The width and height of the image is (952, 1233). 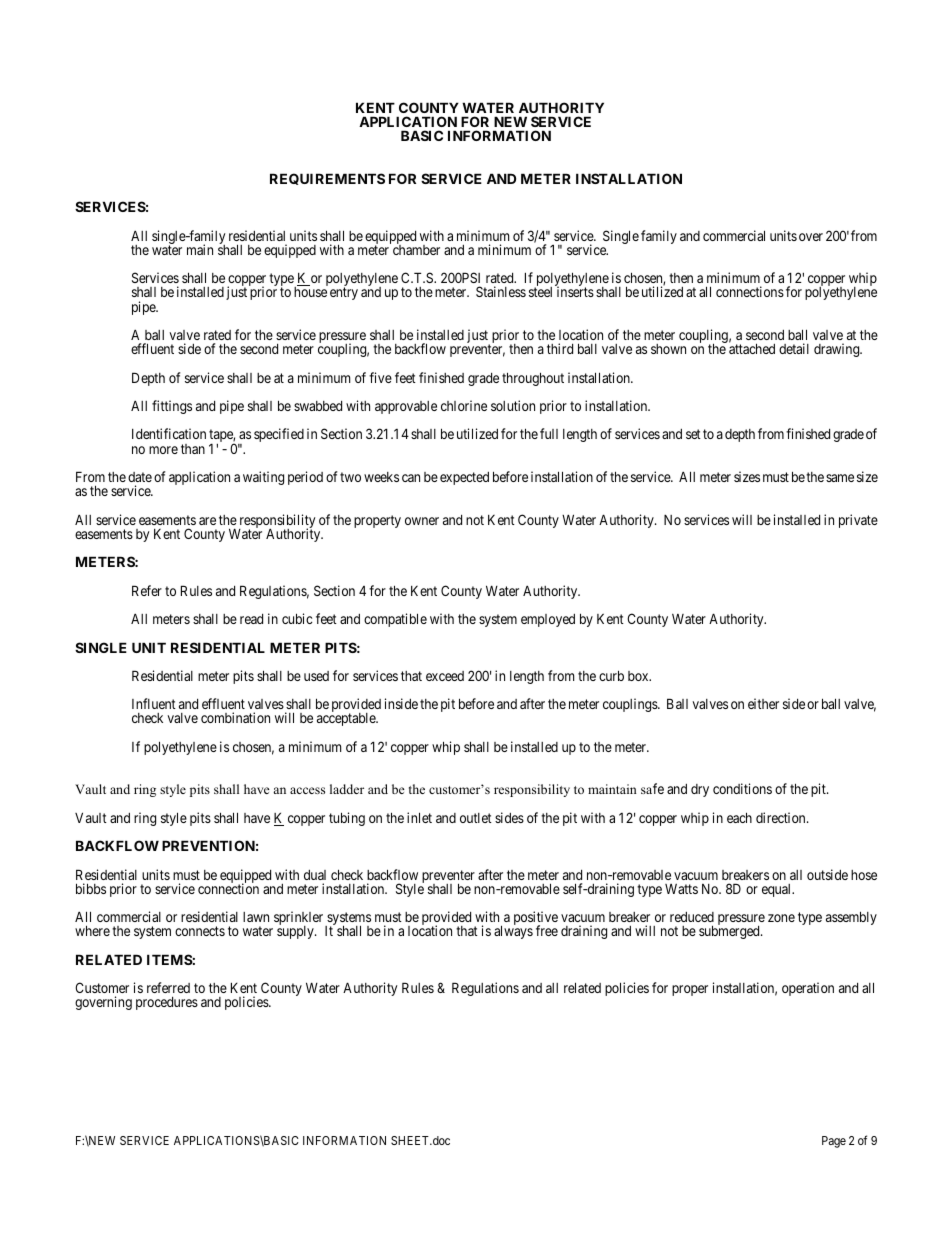 What do you see at coordinates (501, 291) in the image?
I see `Stainless` at bounding box center [501, 291].
